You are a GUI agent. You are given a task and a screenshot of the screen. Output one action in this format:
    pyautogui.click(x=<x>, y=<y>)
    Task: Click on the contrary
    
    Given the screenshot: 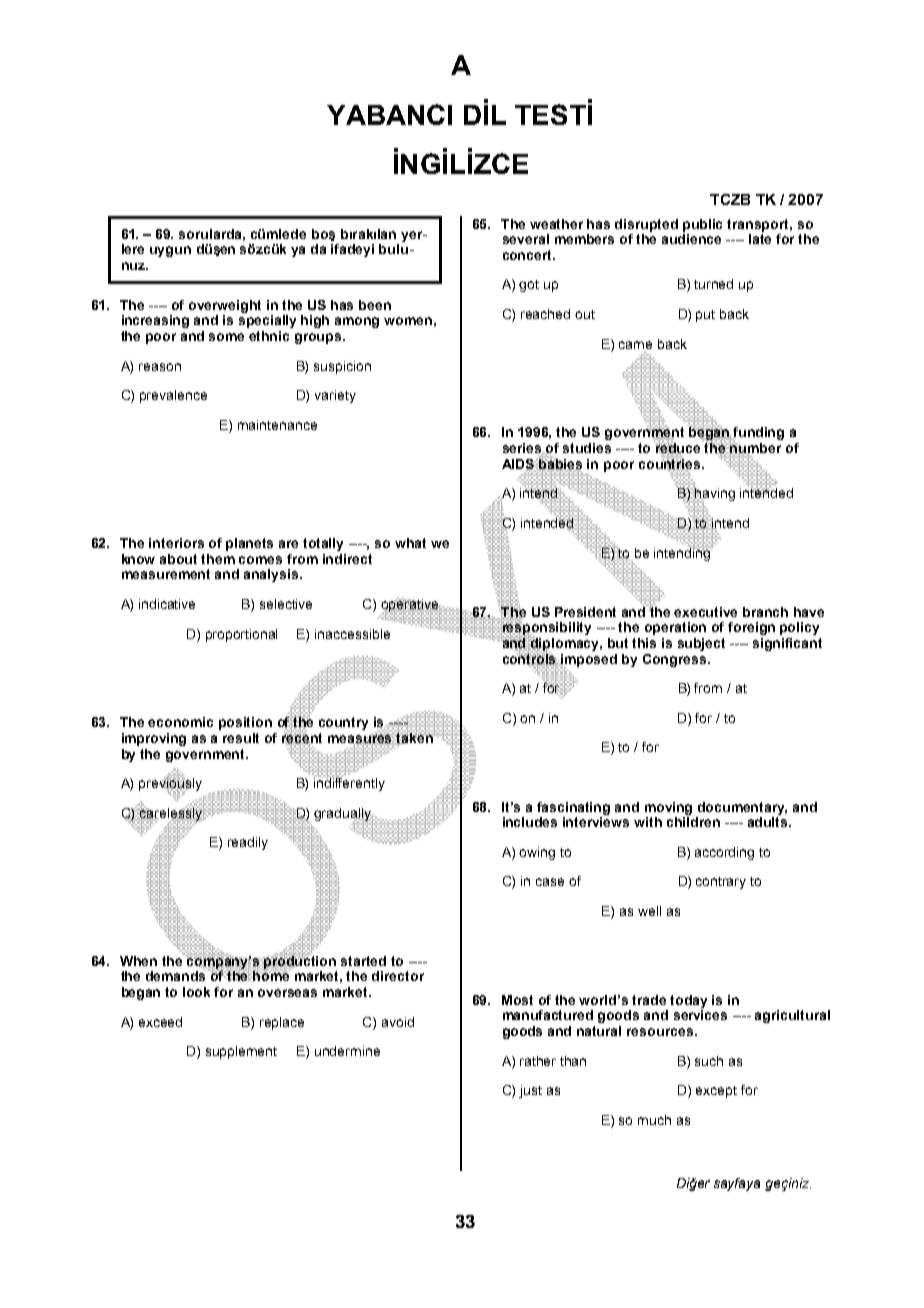 What is the action you would take?
    pyautogui.click(x=721, y=883)
